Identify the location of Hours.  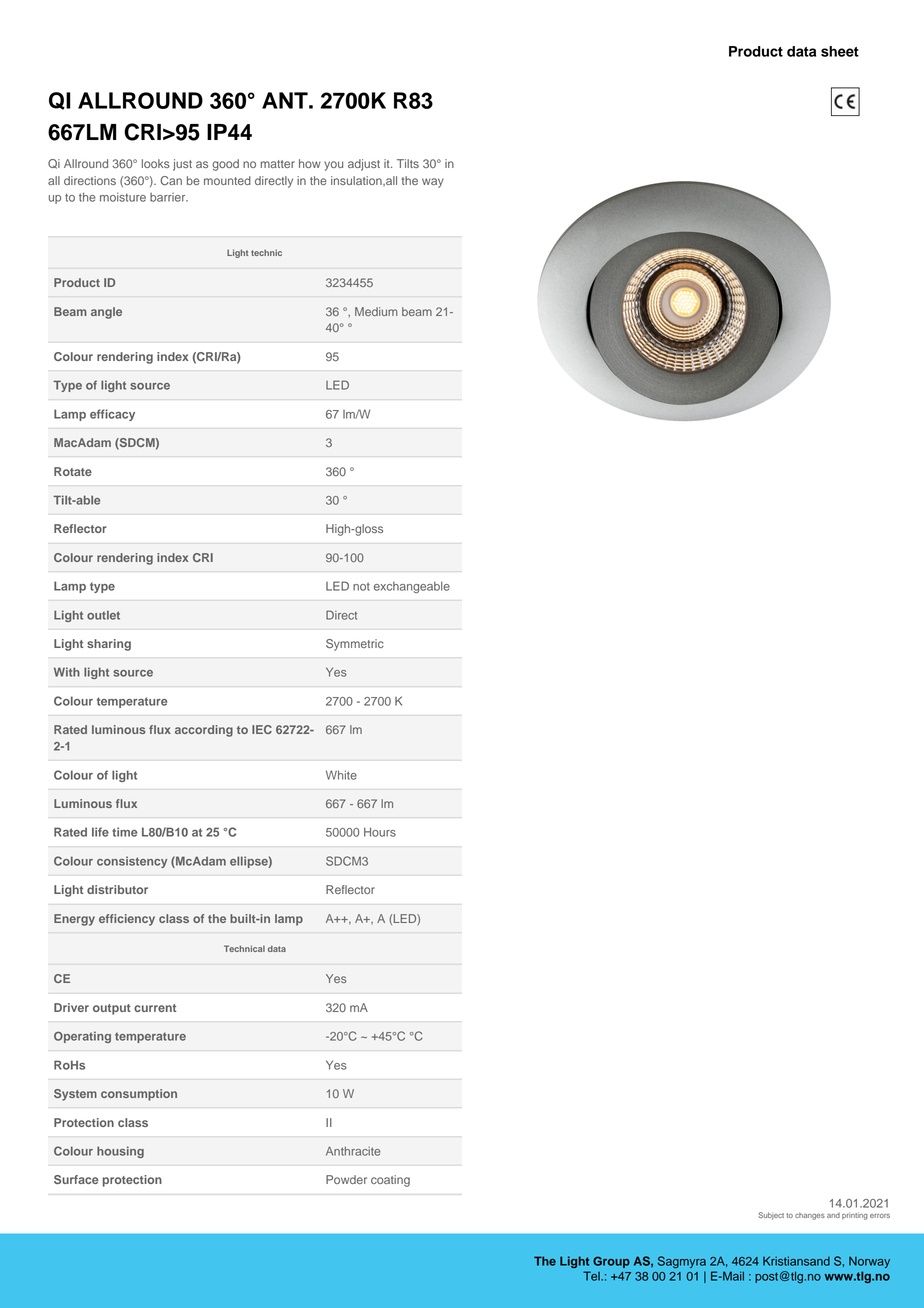
(380, 832).
